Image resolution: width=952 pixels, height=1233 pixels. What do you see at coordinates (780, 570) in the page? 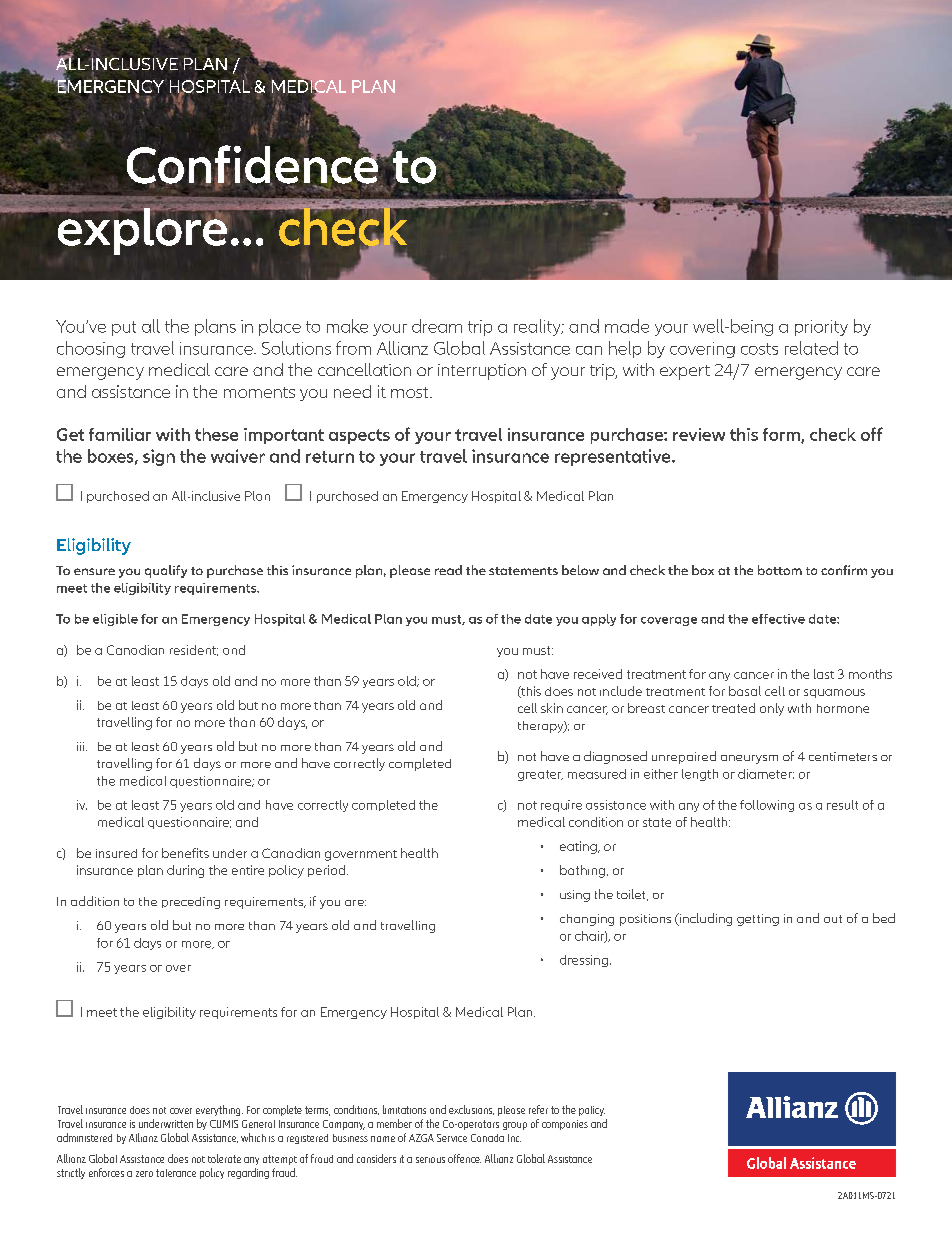
I see `bottom` at bounding box center [780, 570].
